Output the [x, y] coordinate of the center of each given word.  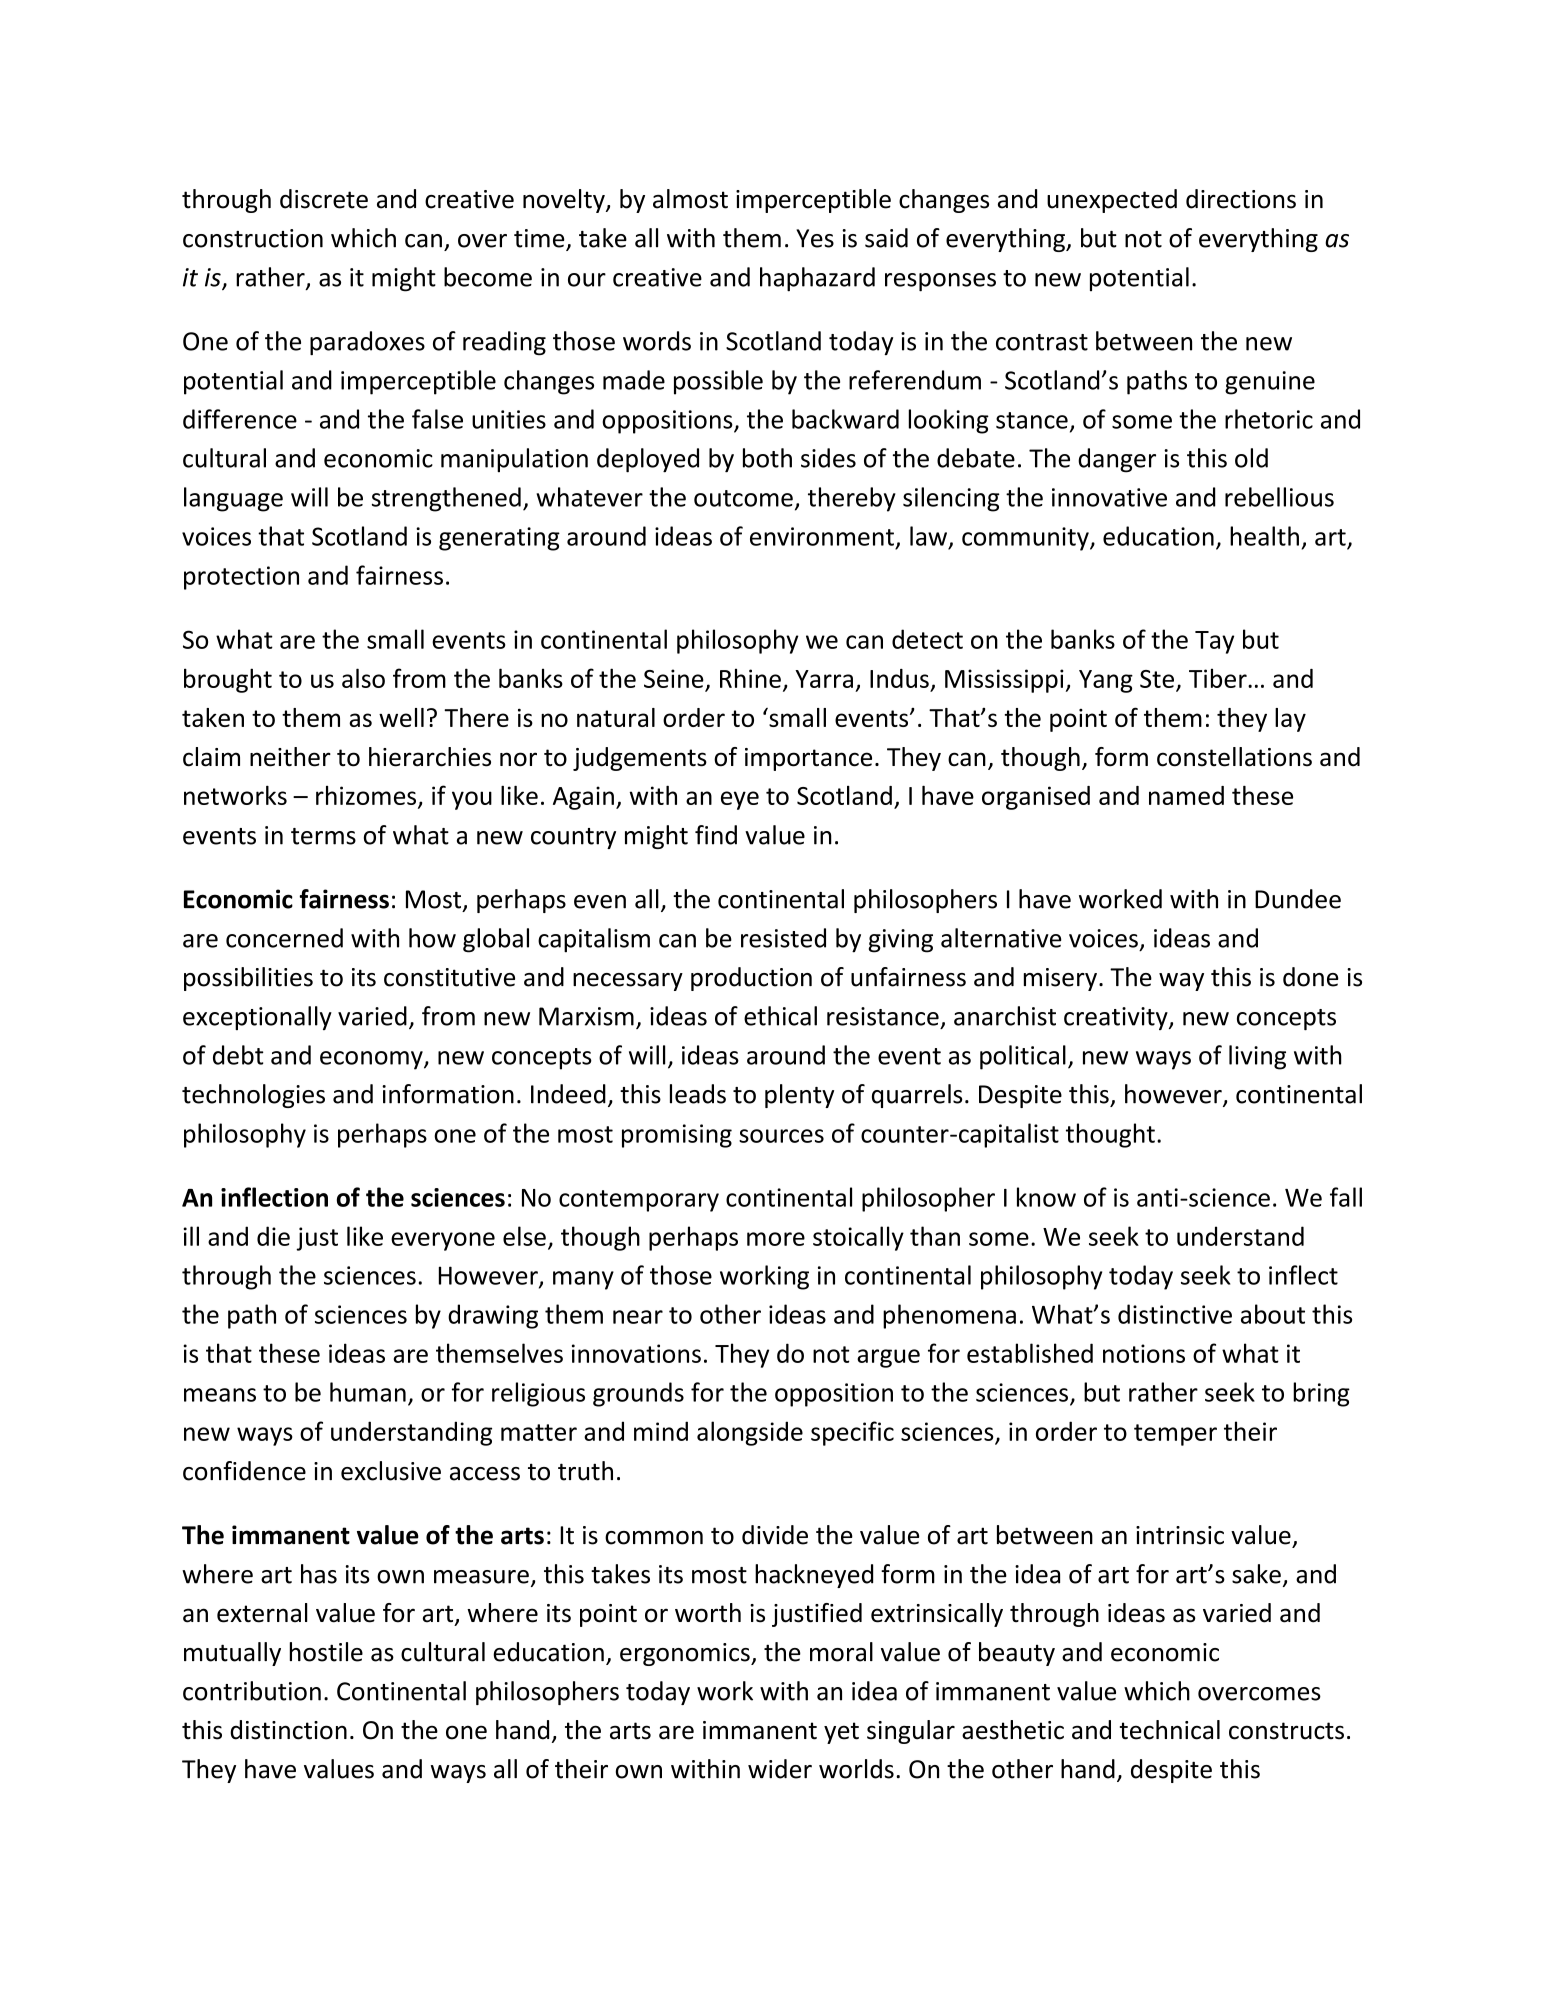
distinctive [1175, 1314]
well [401, 717]
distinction [288, 1730]
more [776, 1239]
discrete [324, 199]
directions [1241, 199]
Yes [815, 238]
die [273, 1236]
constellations [1234, 757]
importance [808, 759]
